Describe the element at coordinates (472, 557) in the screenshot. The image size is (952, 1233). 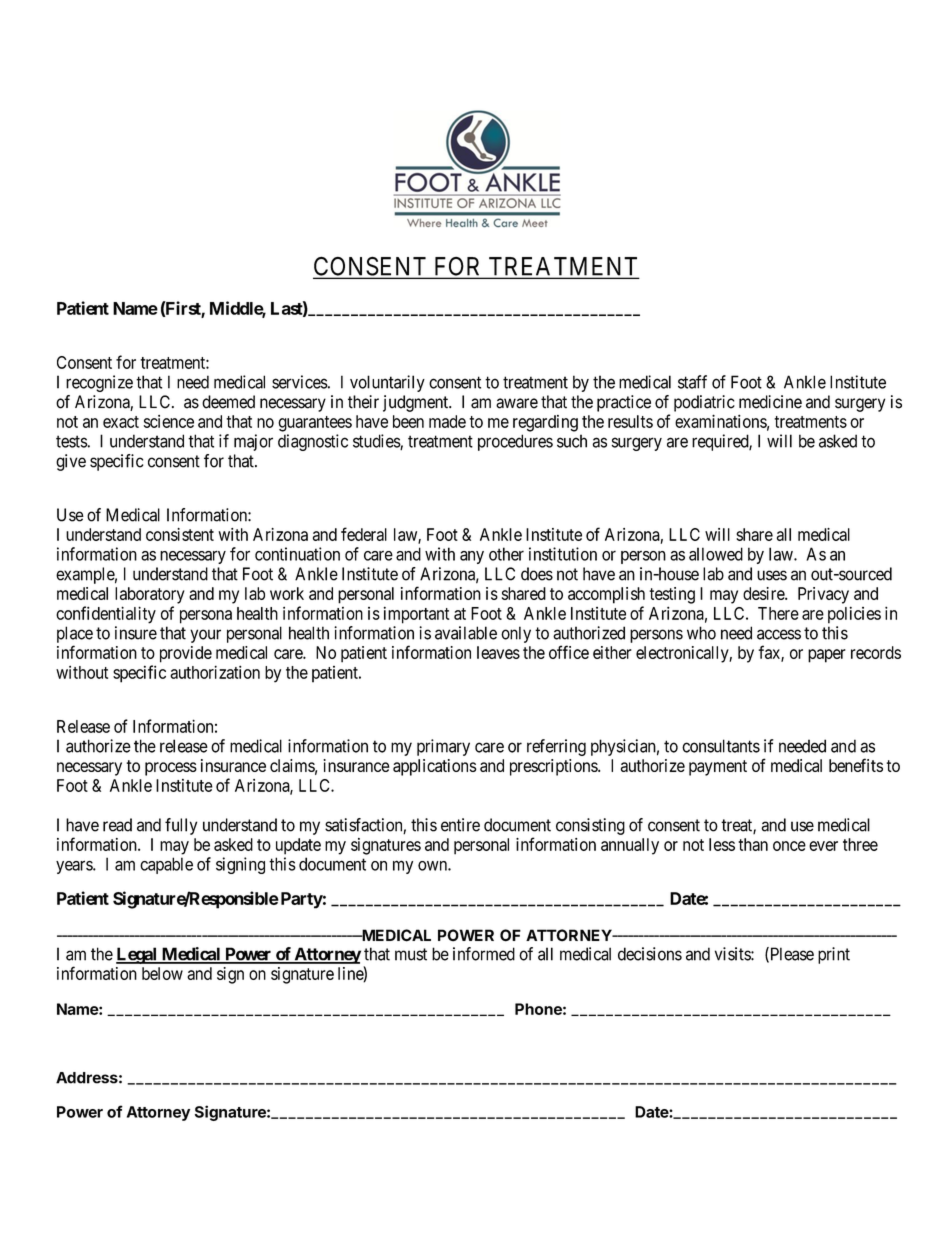
I see `any` at that location.
